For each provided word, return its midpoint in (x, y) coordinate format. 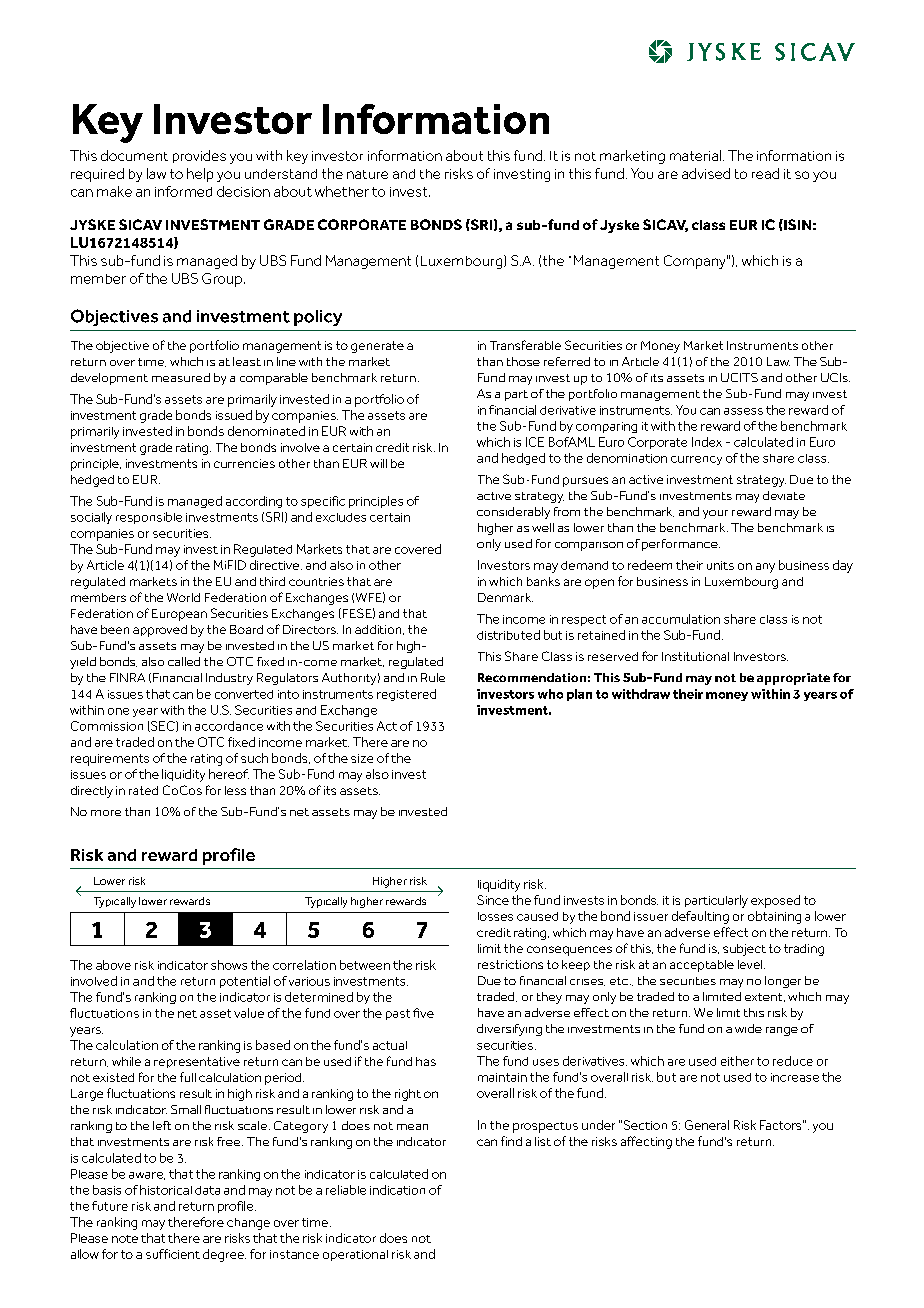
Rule (433, 677)
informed (183, 191)
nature (367, 174)
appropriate (793, 679)
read (765, 173)
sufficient (173, 1254)
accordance (229, 726)
